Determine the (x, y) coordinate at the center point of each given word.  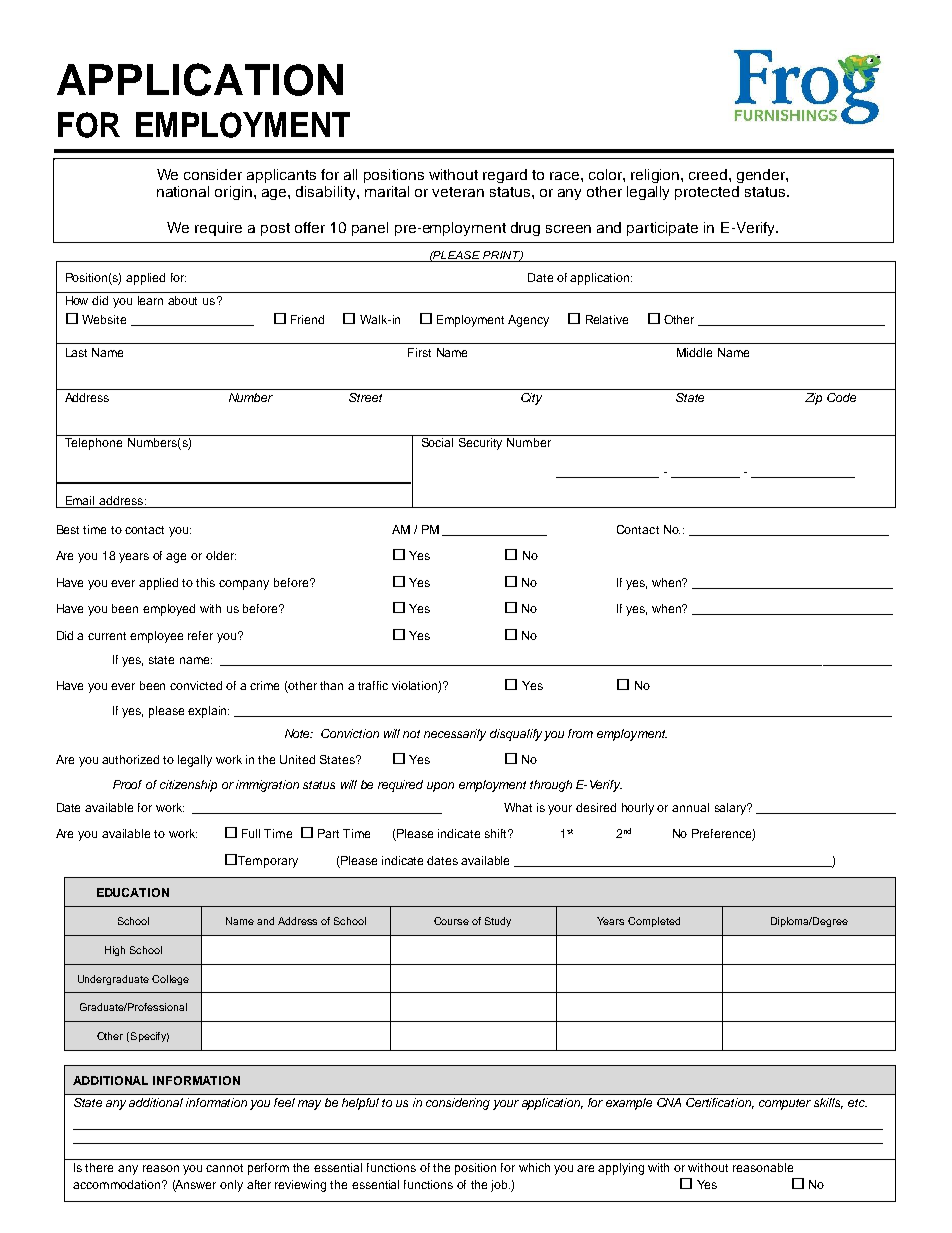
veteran (458, 192)
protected (707, 193)
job (500, 1186)
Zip (813, 399)
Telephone (93, 444)
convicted (196, 685)
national (183, 191)
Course (451, 921)
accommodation (118, 1184)
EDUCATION (133, 892)
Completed (654, 922)
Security (480, 444)
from (580, 733)
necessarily (455, 735)
